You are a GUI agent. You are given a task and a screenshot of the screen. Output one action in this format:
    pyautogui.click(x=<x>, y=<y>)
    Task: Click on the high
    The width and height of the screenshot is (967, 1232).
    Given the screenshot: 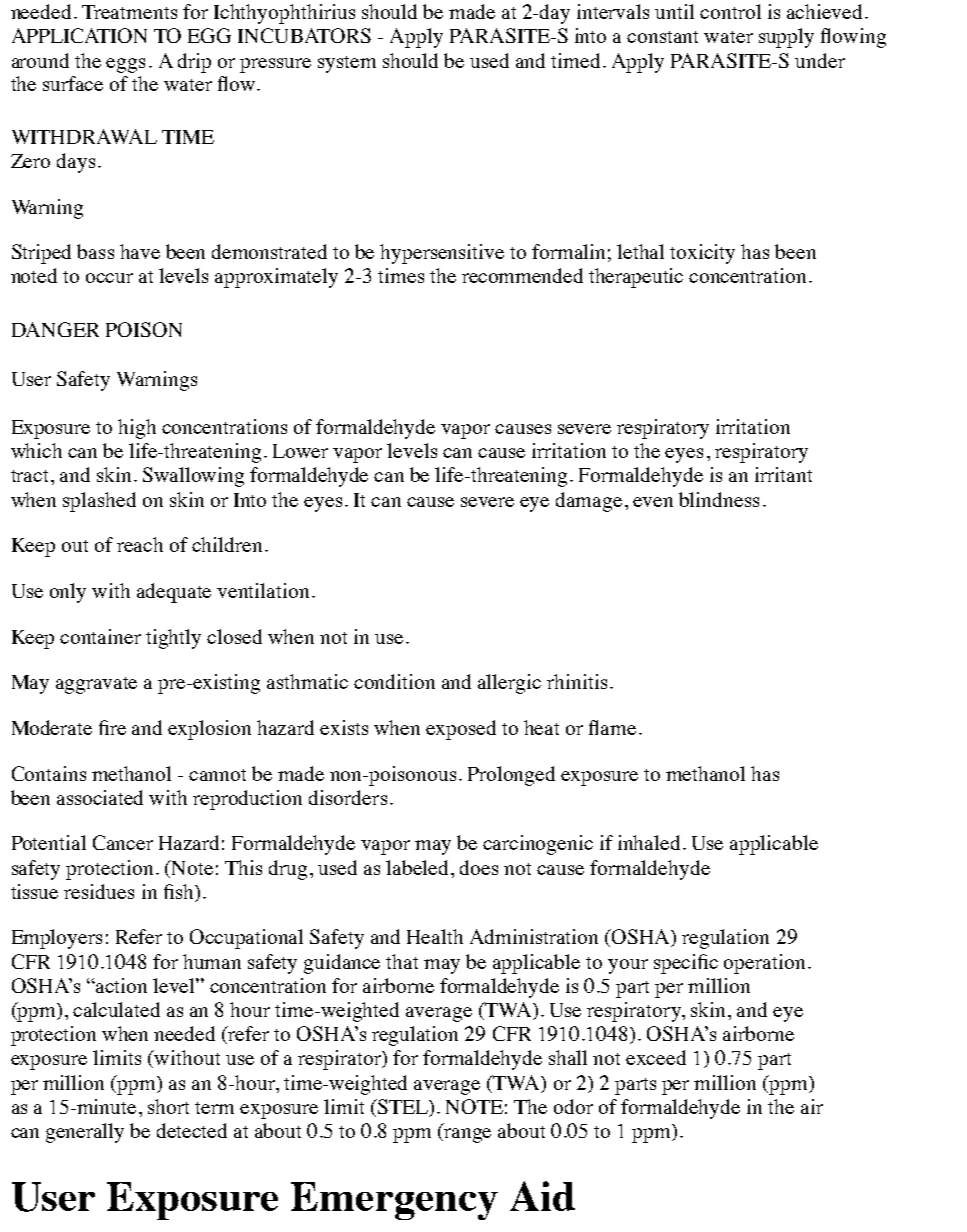 What is the action you would take?
    pyautogui.click(x=137, y=429)
